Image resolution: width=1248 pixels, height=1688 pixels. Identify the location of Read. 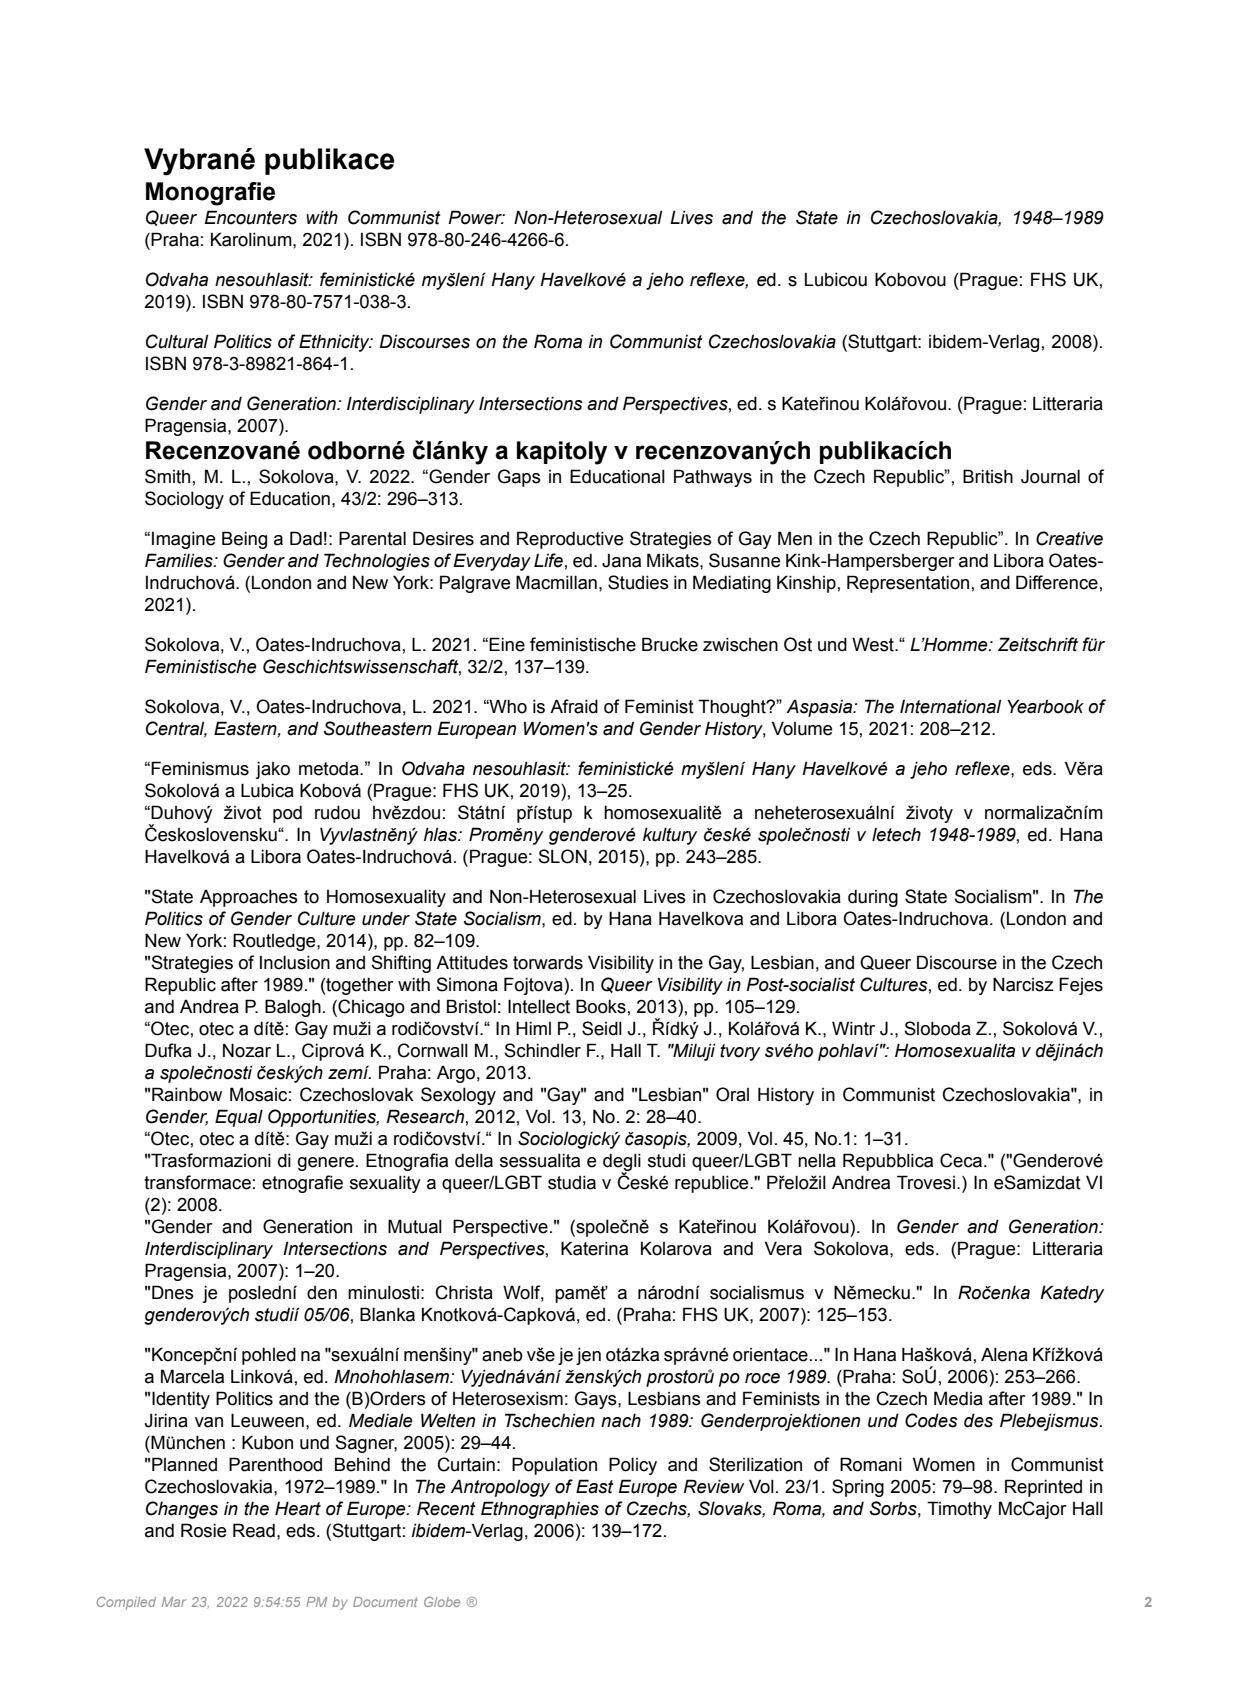
(254, 1530).
